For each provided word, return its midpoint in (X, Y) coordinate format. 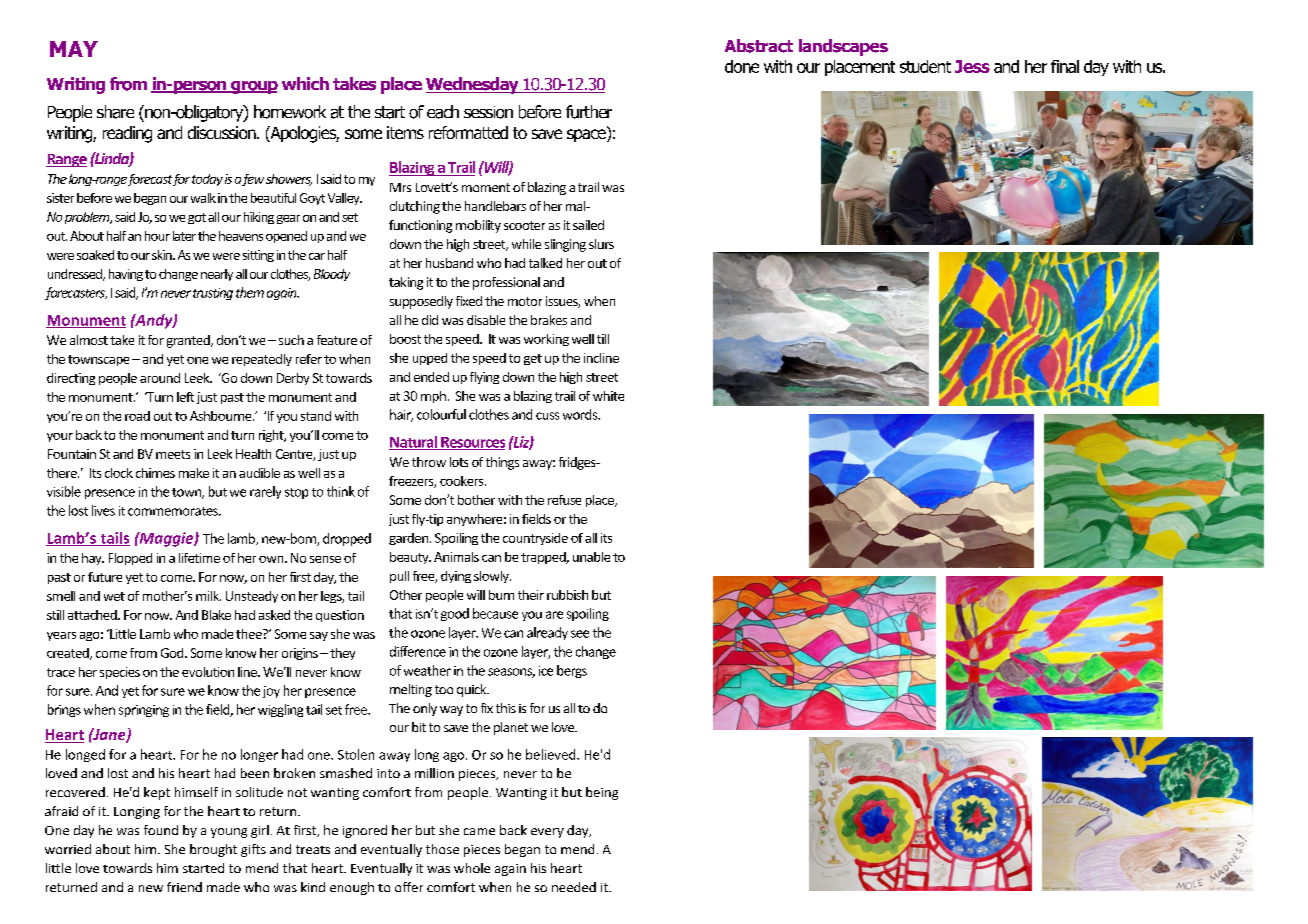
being (602, 793)
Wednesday (473, 85)
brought (213, 850)
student (925, 66)
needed (574, 887)
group (253, 87)
